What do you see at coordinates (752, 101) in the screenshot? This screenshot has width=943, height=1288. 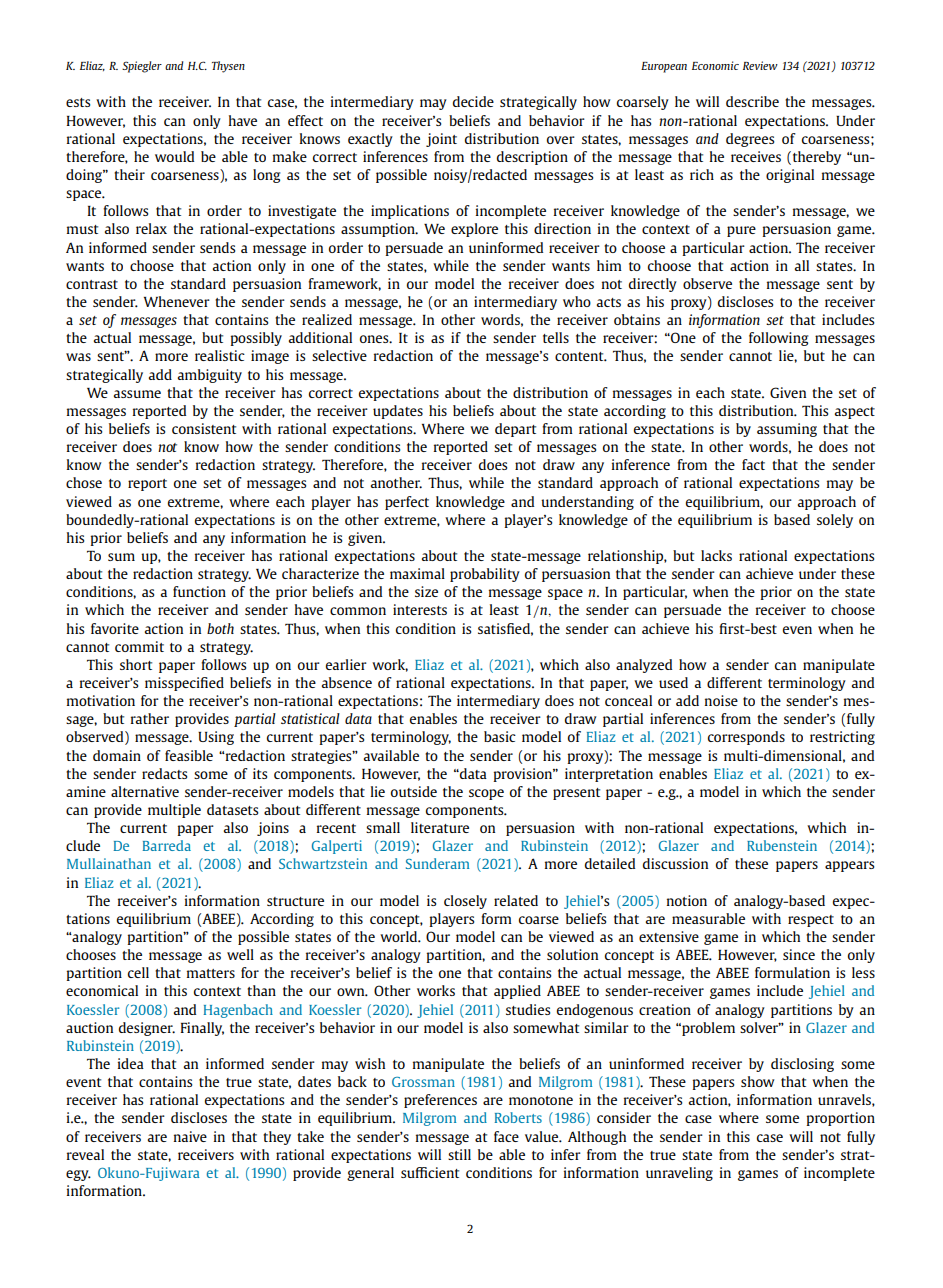 I see `describe` at bounding box center [752, 101].
